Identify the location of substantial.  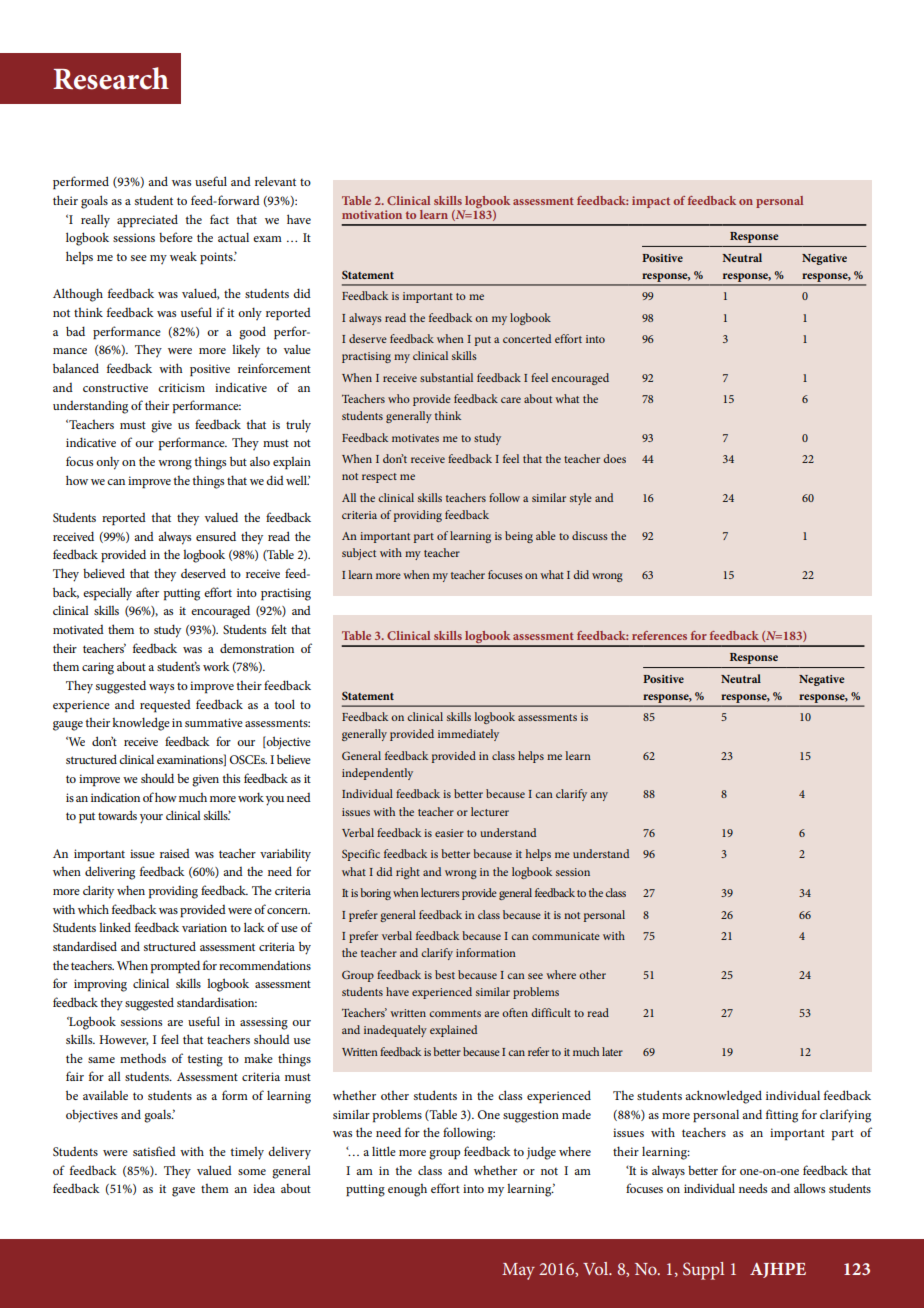
(446, 377).
